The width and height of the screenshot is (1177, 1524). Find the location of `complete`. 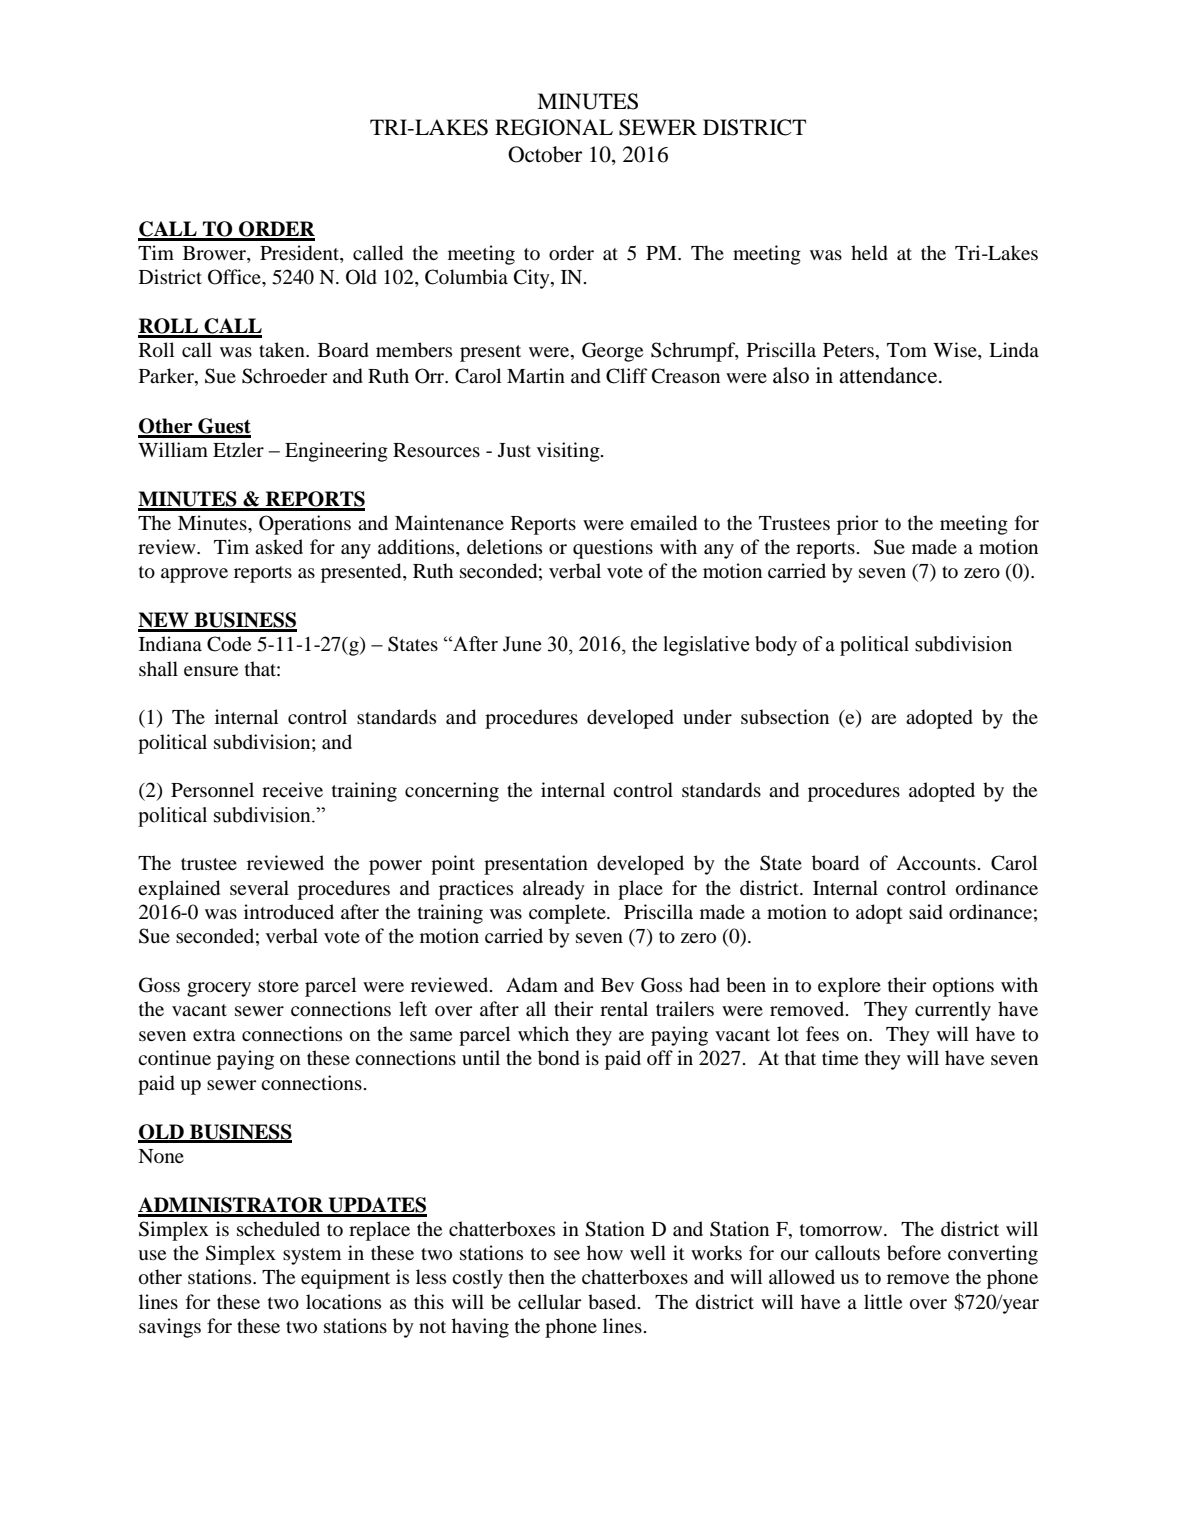

complete is located at coordinates (568, 914).
